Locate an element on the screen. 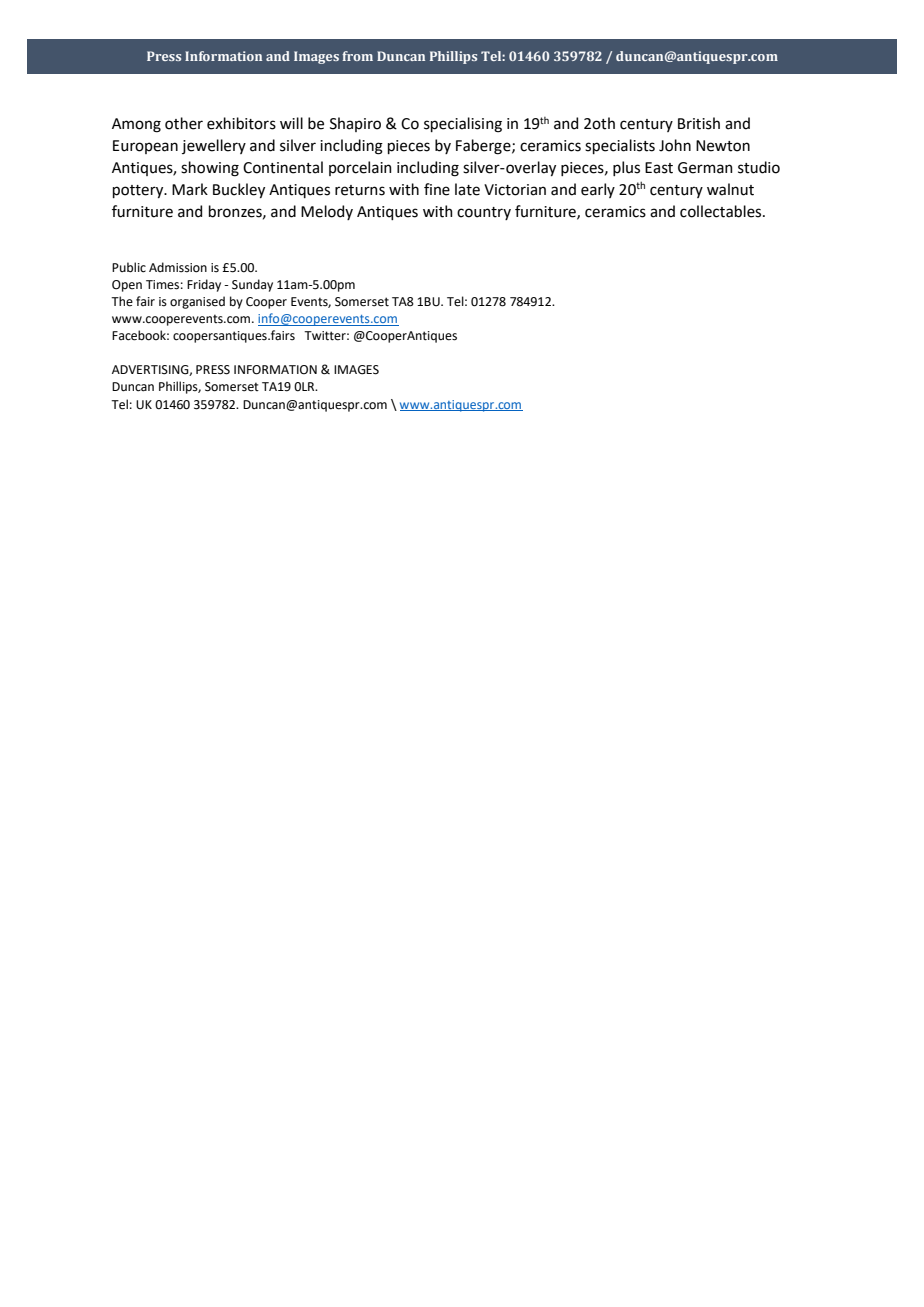 The width and height of the screenshot is (924, 1307). from is located at coordinates (357, 56).
